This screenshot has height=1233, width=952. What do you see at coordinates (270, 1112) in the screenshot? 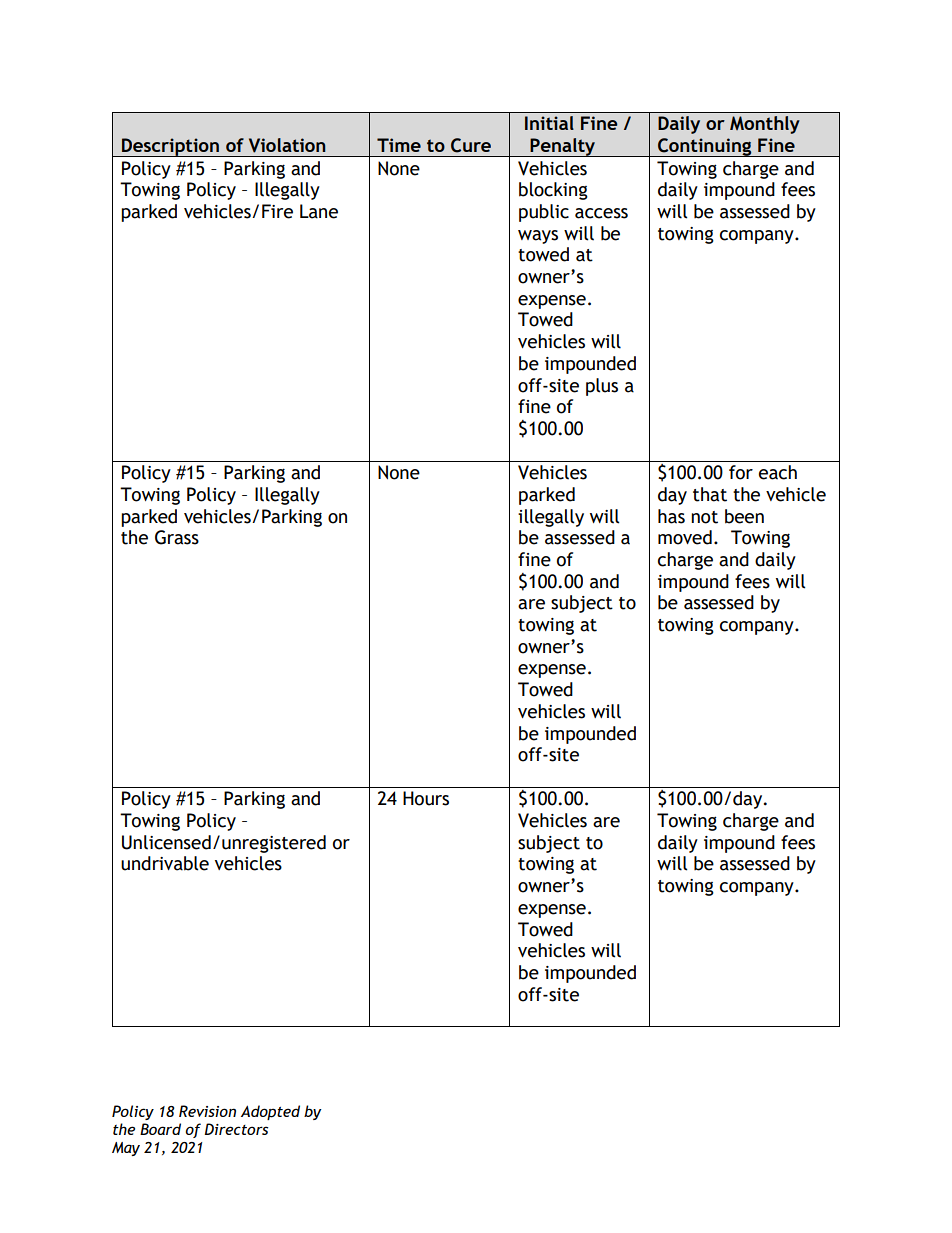
I see `Adopted` at bounding box center [270, 1112].
